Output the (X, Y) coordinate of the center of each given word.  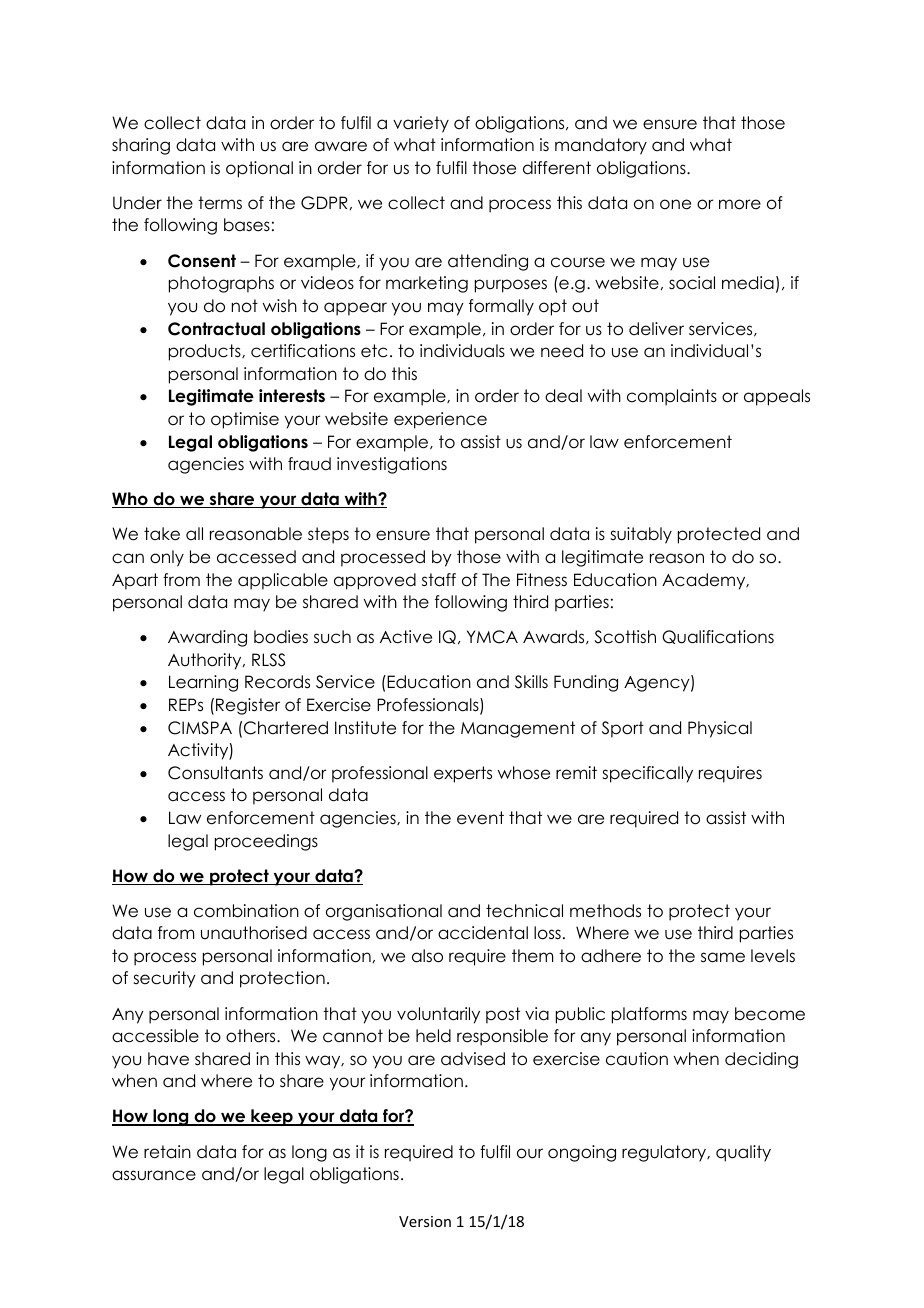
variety (421, 124)
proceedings (266, 842)
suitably (641, 535)
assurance (154, 1175)
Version (425, 1221)
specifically (647, 774)
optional (259, 169)
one (675, 204)
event (480, 818)
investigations (392, 465)
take (162, 534)
